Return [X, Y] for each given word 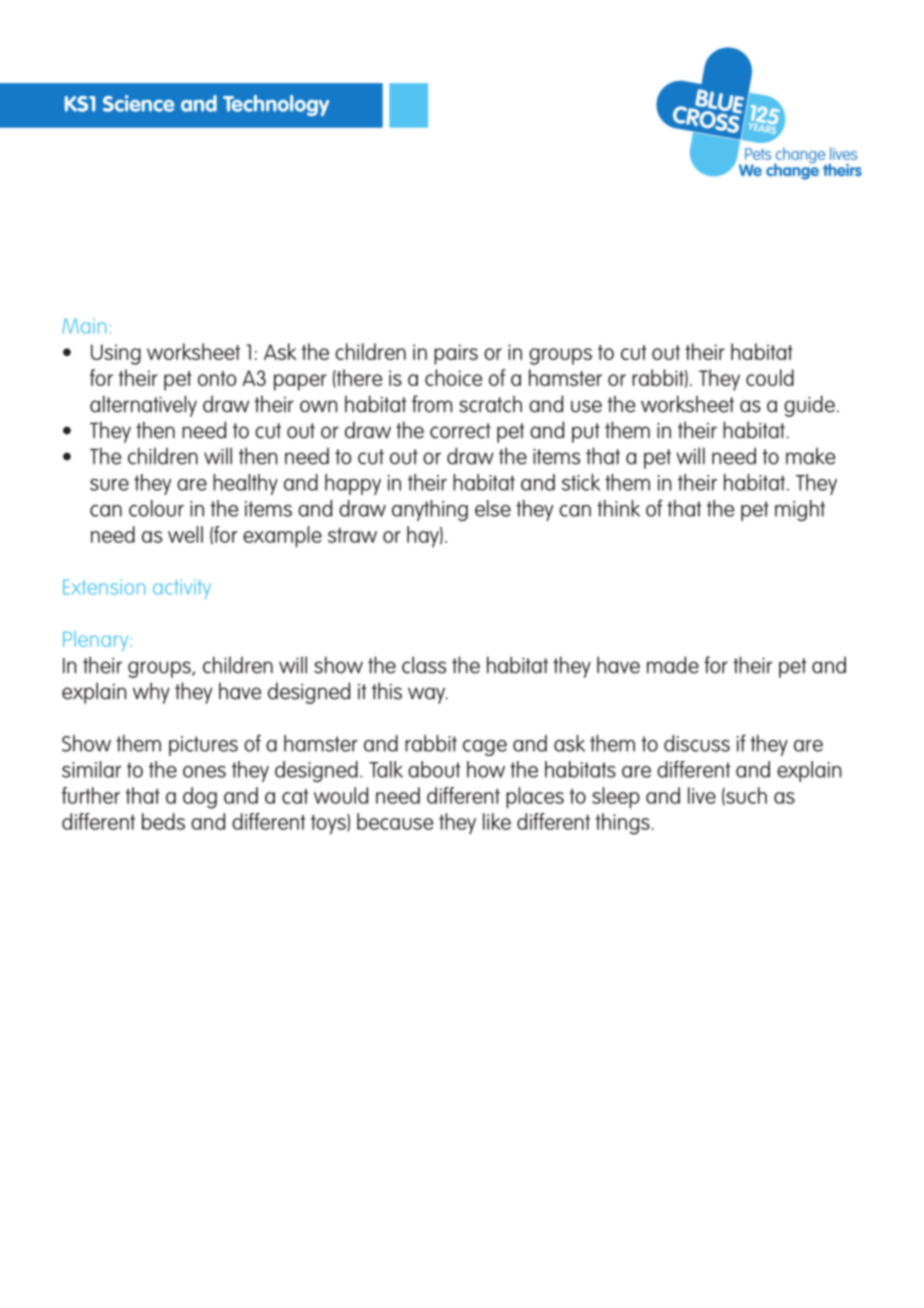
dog [200, 798]
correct [460, 431]
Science [139, 103]
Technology [276, 105]
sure [109, 485]
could [770, 377]
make [810, 456]
